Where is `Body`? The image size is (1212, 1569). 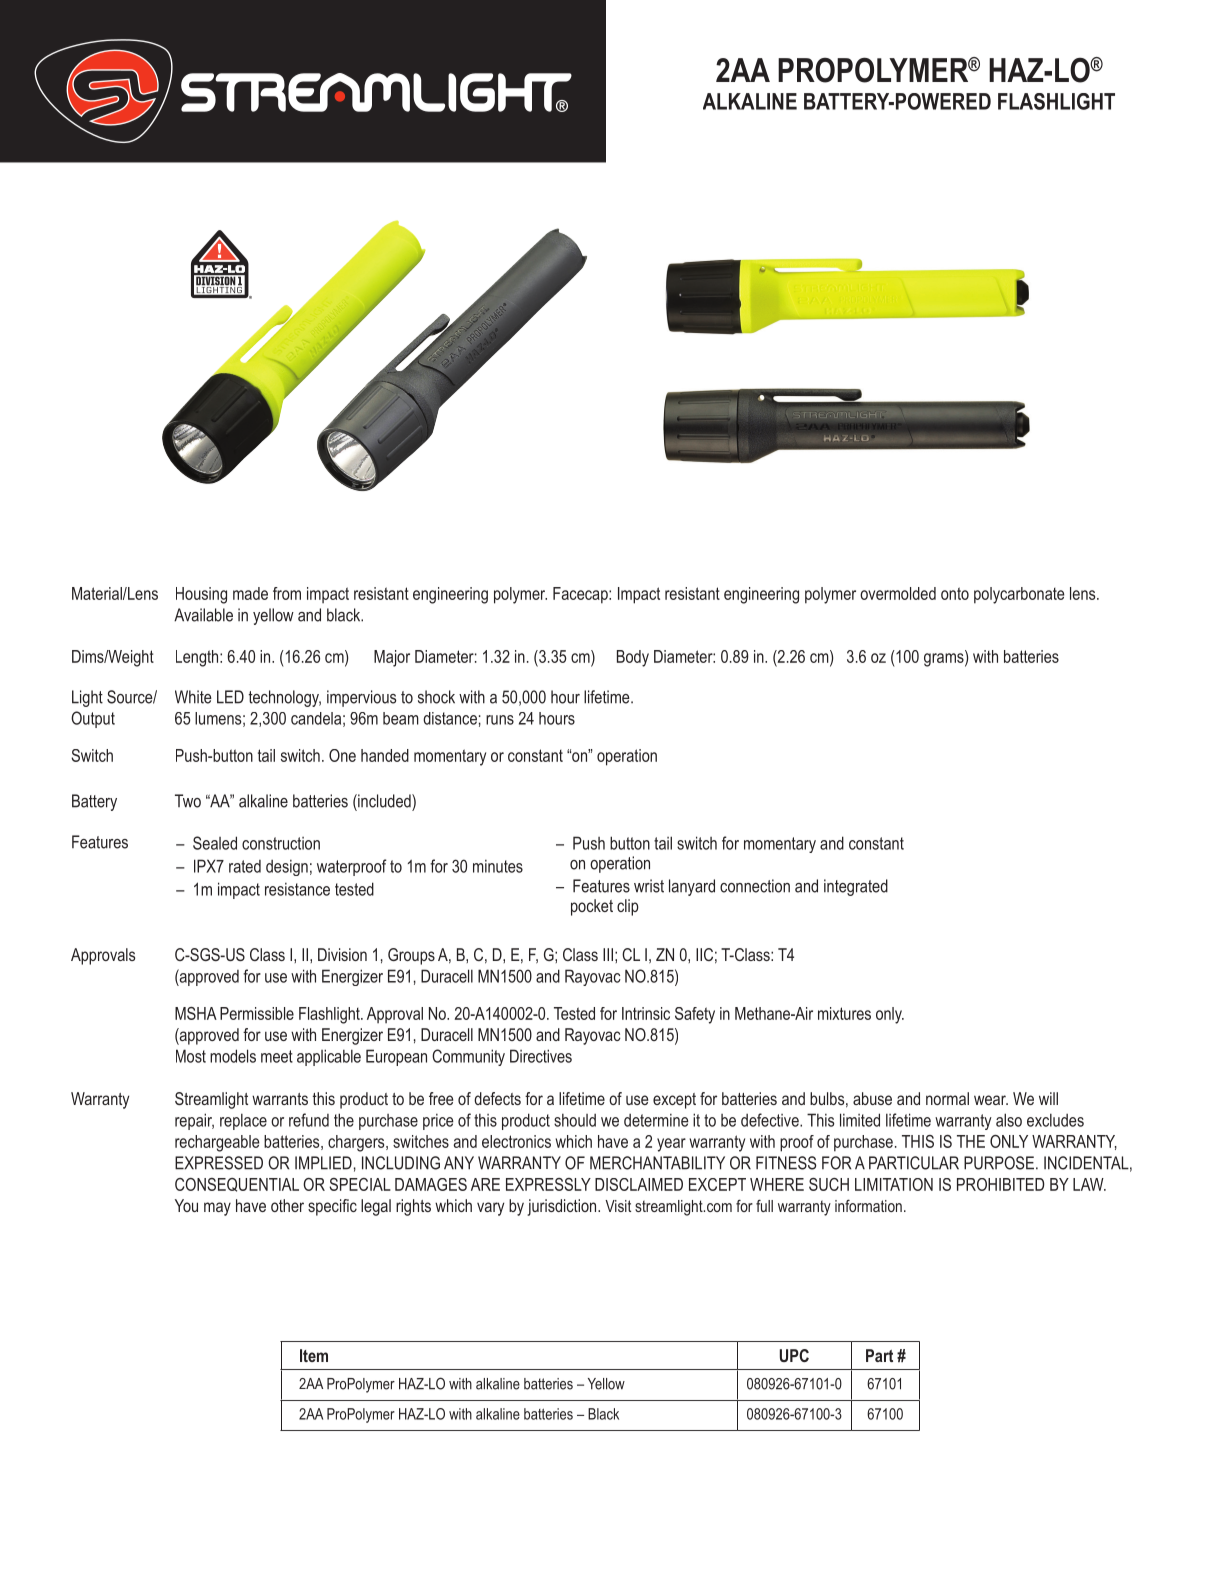
Body is located at coordinates (633, 658).
